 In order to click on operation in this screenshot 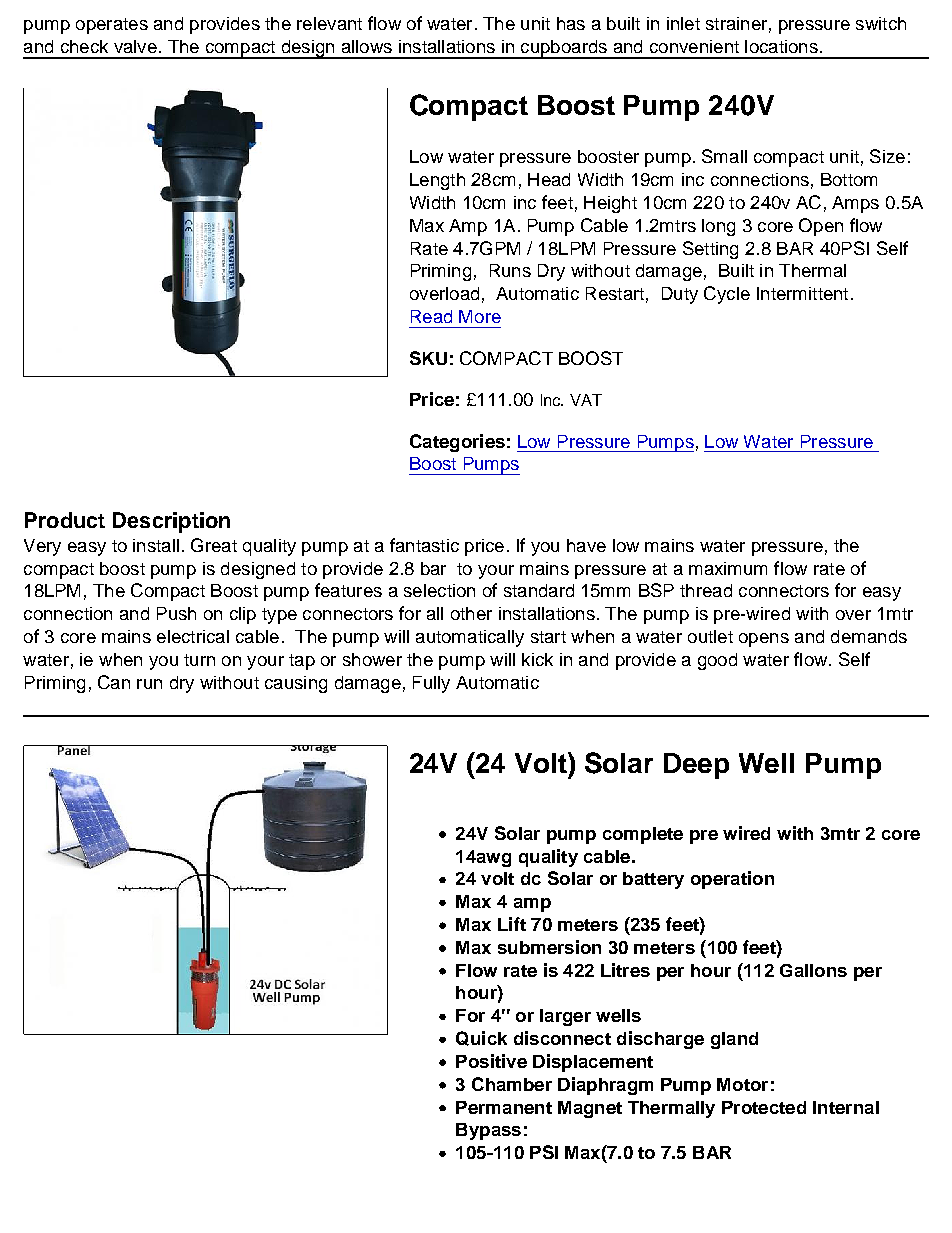, I will do `click(732, 880)`.
